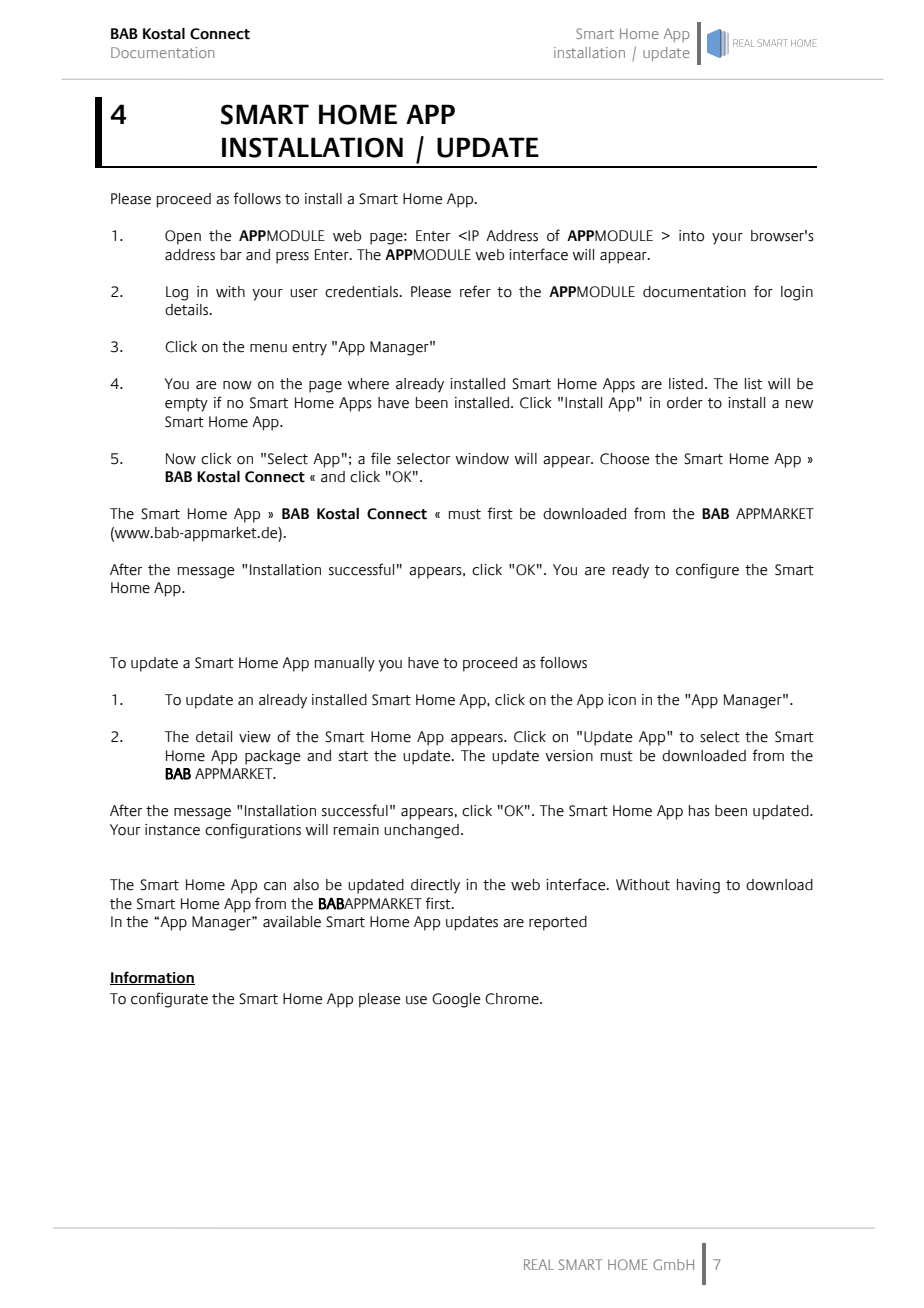  I want to click on can, so click(275, 886).
